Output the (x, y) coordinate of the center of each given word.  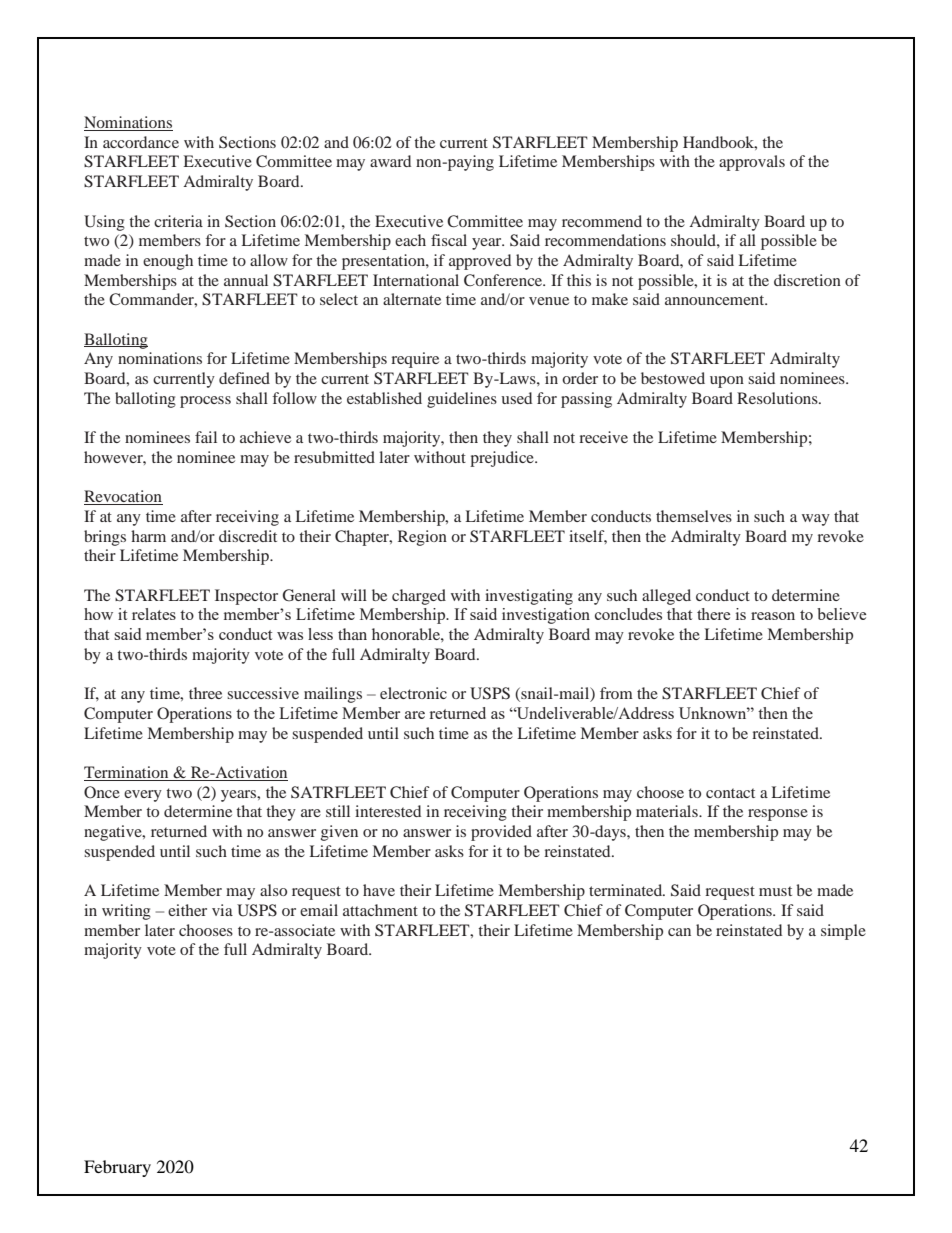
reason (773, 616)
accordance (141, 142)
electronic (413, 693)
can (679, 932)
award (390, 161)
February (117, 1168)
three (205, 693)
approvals (752, 163)
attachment (380, 910)
